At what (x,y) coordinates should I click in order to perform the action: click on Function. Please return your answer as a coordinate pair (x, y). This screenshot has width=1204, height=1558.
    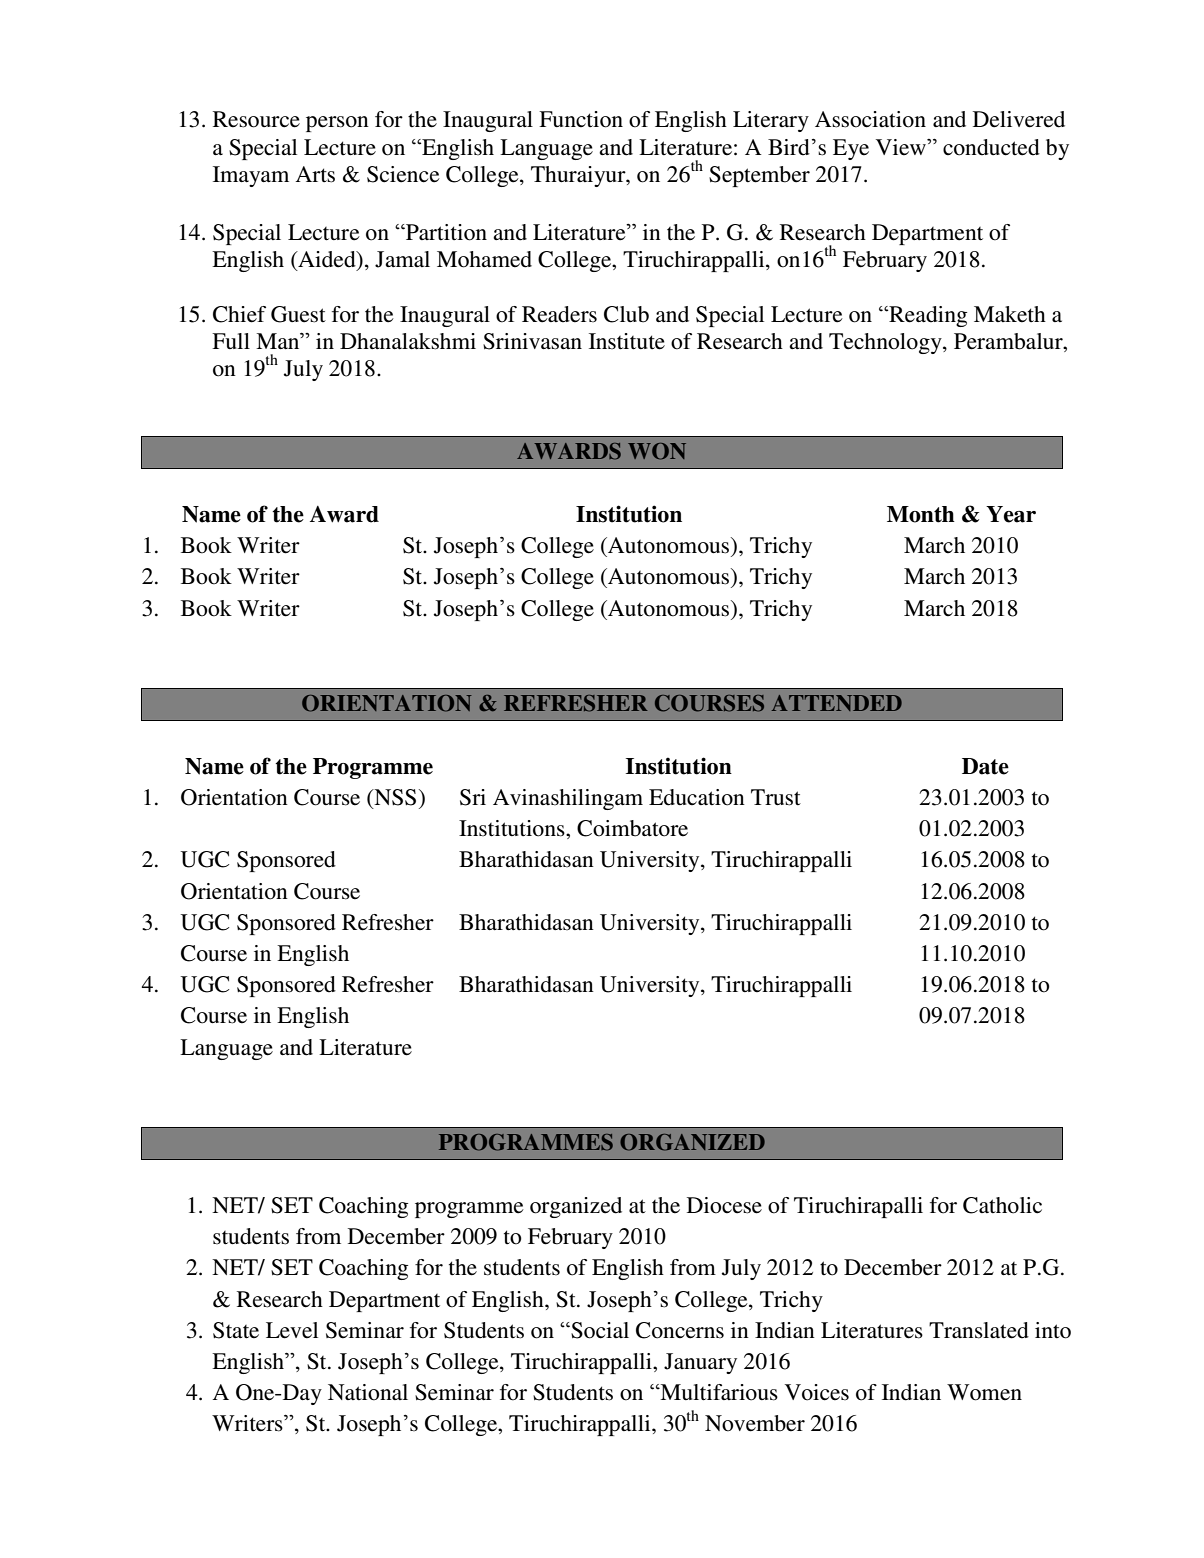
    Looking at the image, I should click on (581, 119).
